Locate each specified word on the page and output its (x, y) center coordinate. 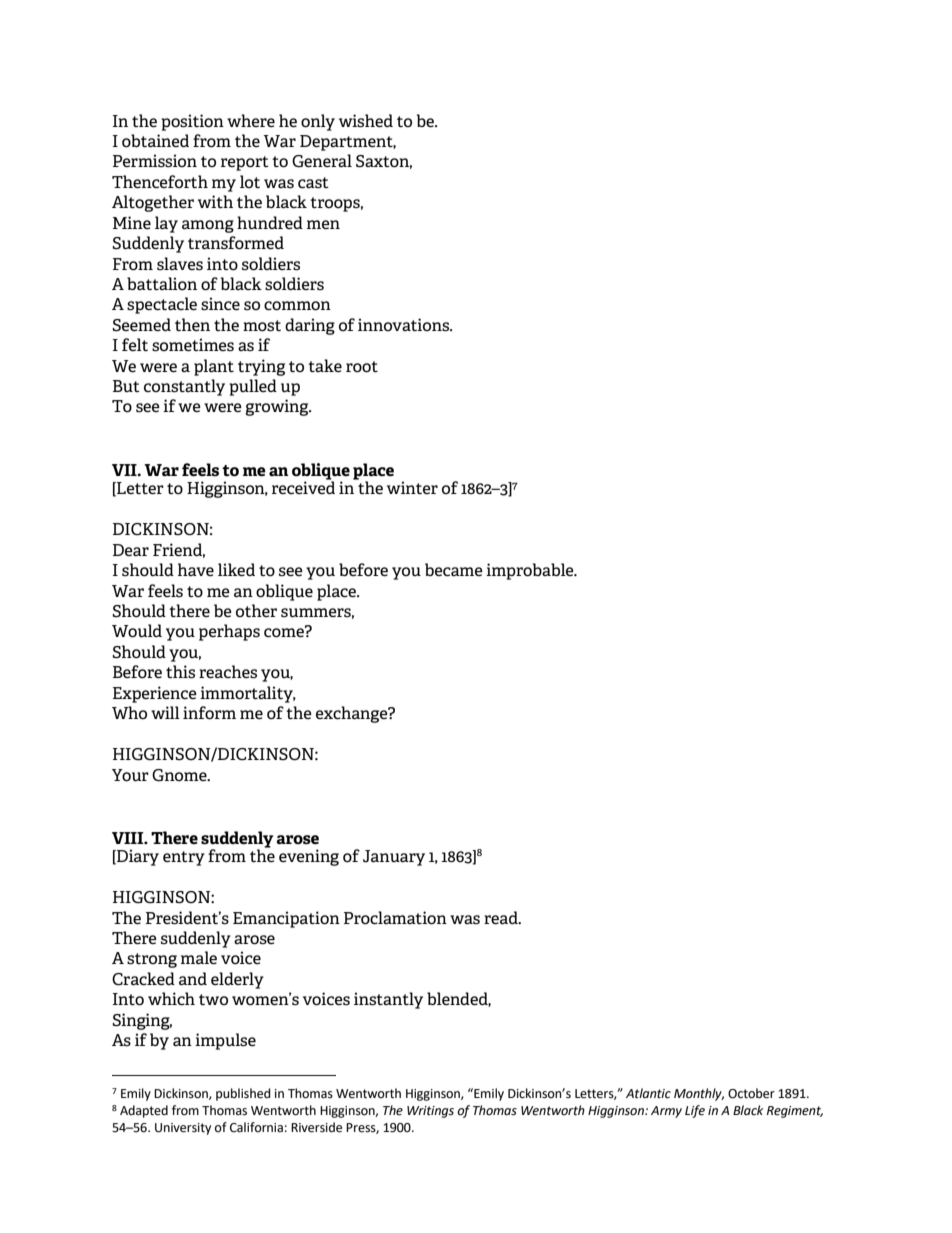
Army (666, 1112)
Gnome (180, 775)
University (183, 1129)
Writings (430, 1112)
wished (366, 121)
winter (412, 487)
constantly (184, 387)
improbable (531, 571)
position (192, 122)
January (394, 858)
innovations (405, 325)
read (502, 918)
